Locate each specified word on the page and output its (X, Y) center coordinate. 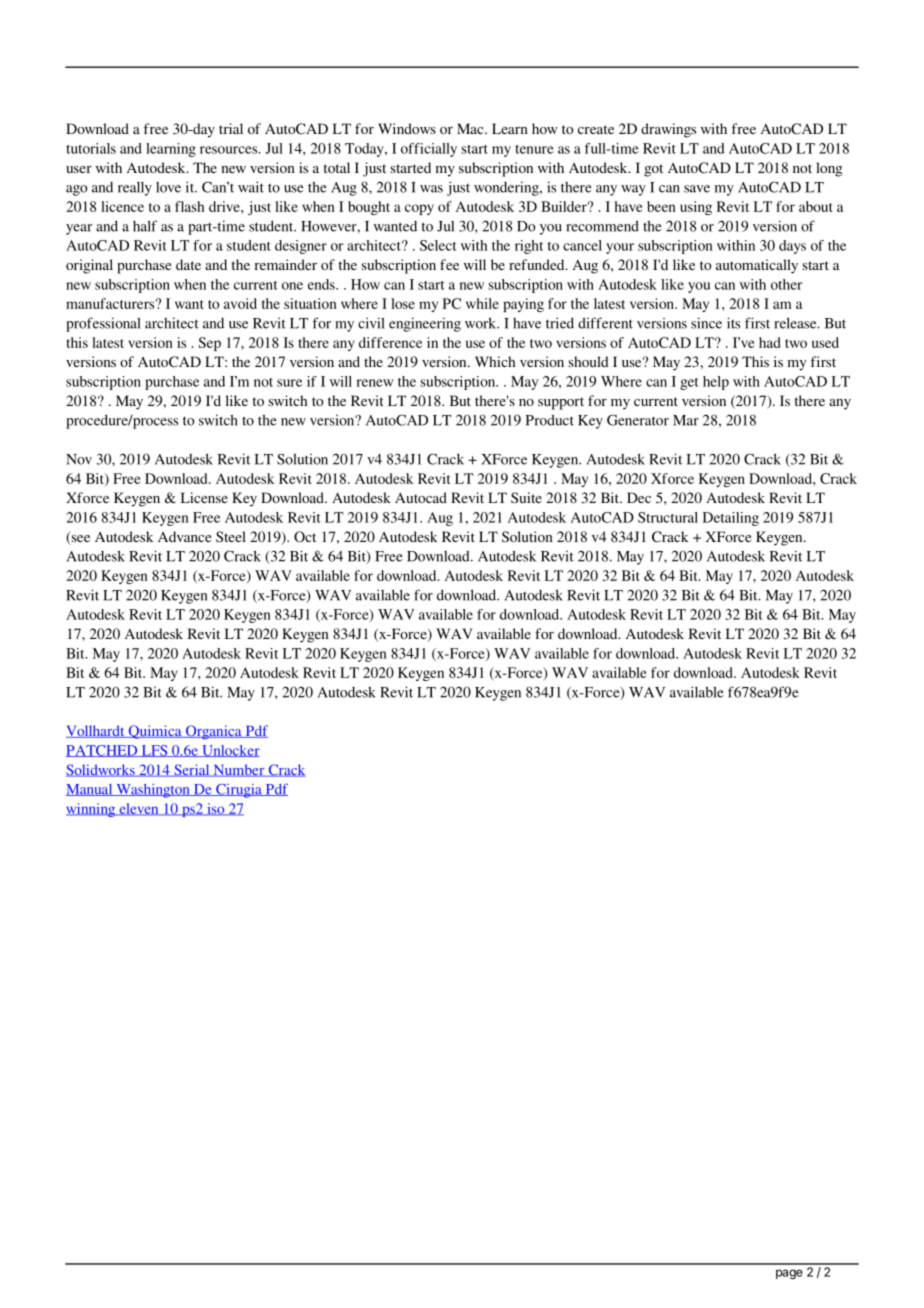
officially (429, 150)
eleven (139, 809)
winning (92, 810)
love (168, 187)
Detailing (731, 519)
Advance (184, 536)
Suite (526, 497)
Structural (668, 517)
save (697, 189)
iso (216, 809)
